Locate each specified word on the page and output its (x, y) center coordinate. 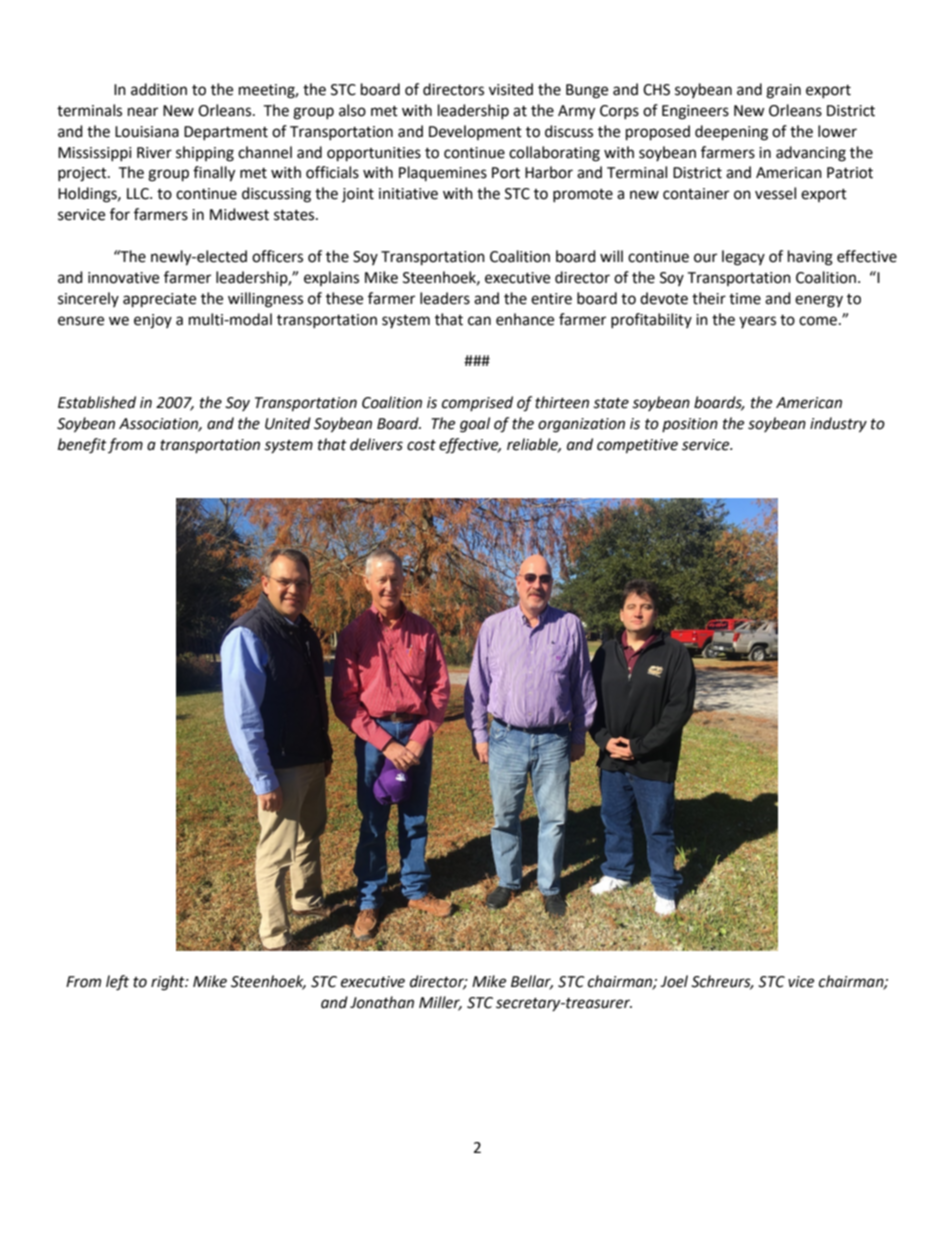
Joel (674, 981)
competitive (637, 446)
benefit (82, 446)
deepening (731, 133)
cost (421, 445)
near (143, 112)
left (117, 983)
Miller (440, 1003)
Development (475, 132)
